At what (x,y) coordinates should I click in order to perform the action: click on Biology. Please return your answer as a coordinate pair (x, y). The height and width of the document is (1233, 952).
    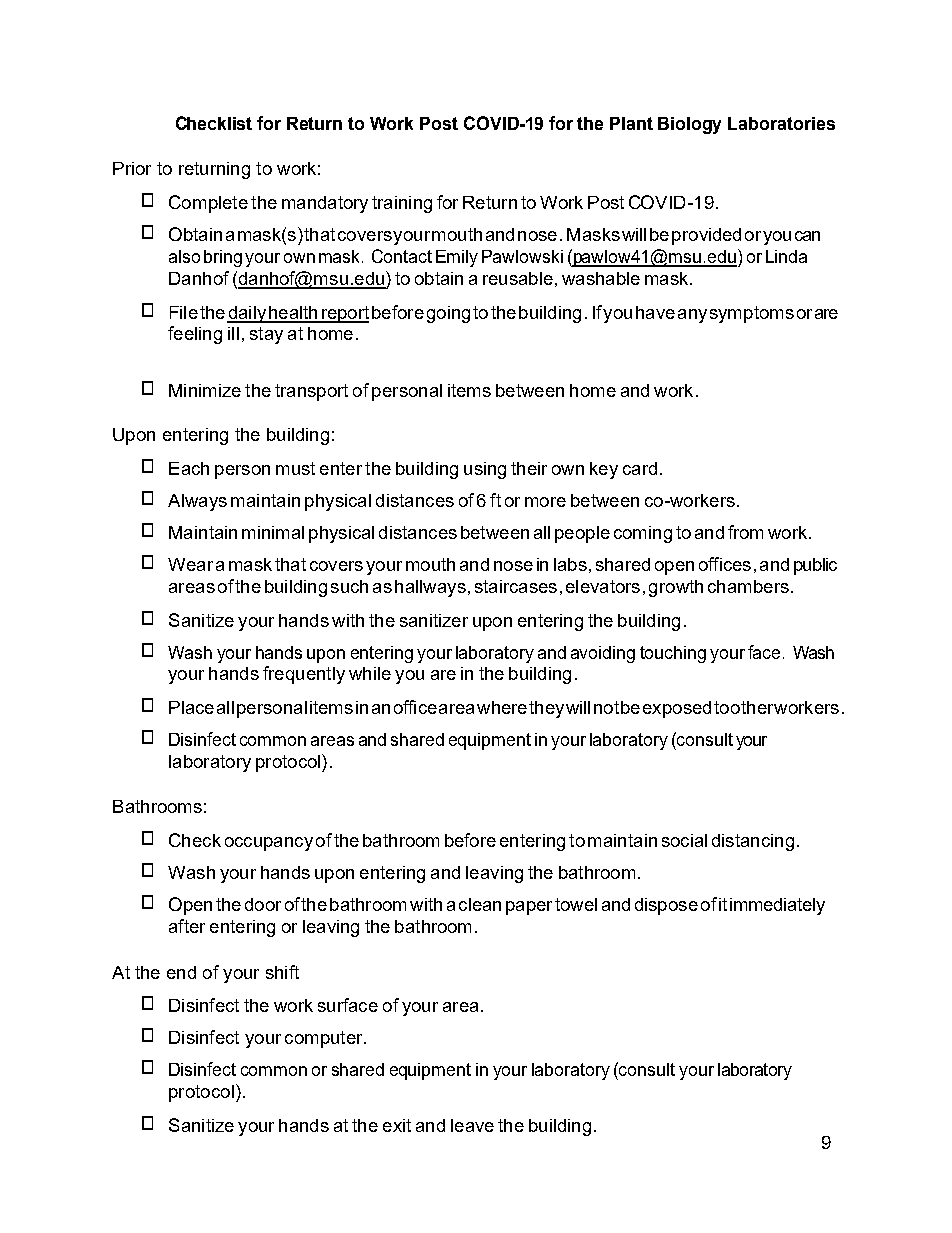
    Looking at the image, I should click on (689, 125).
